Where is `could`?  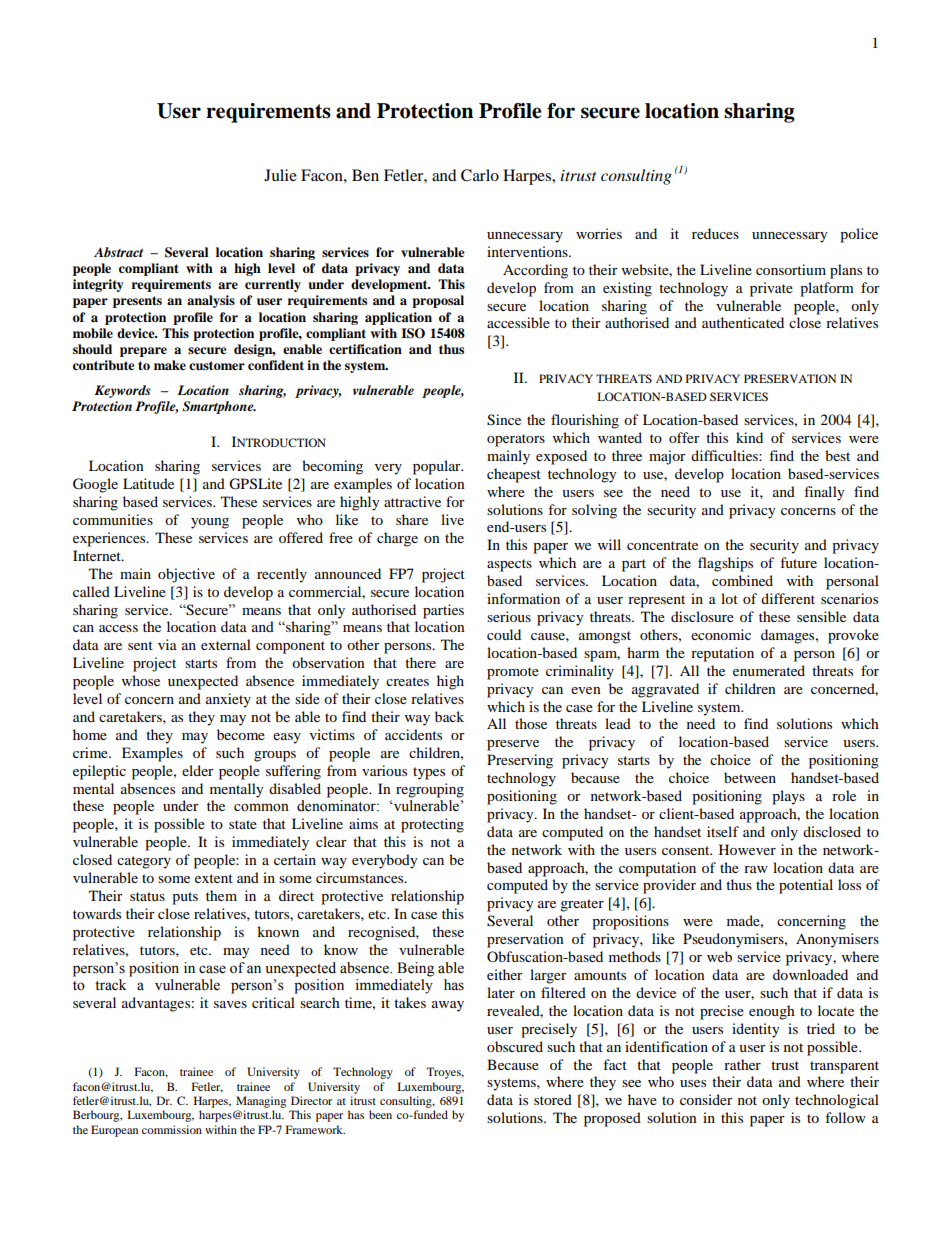
could is located at coordinates (504, 634).
